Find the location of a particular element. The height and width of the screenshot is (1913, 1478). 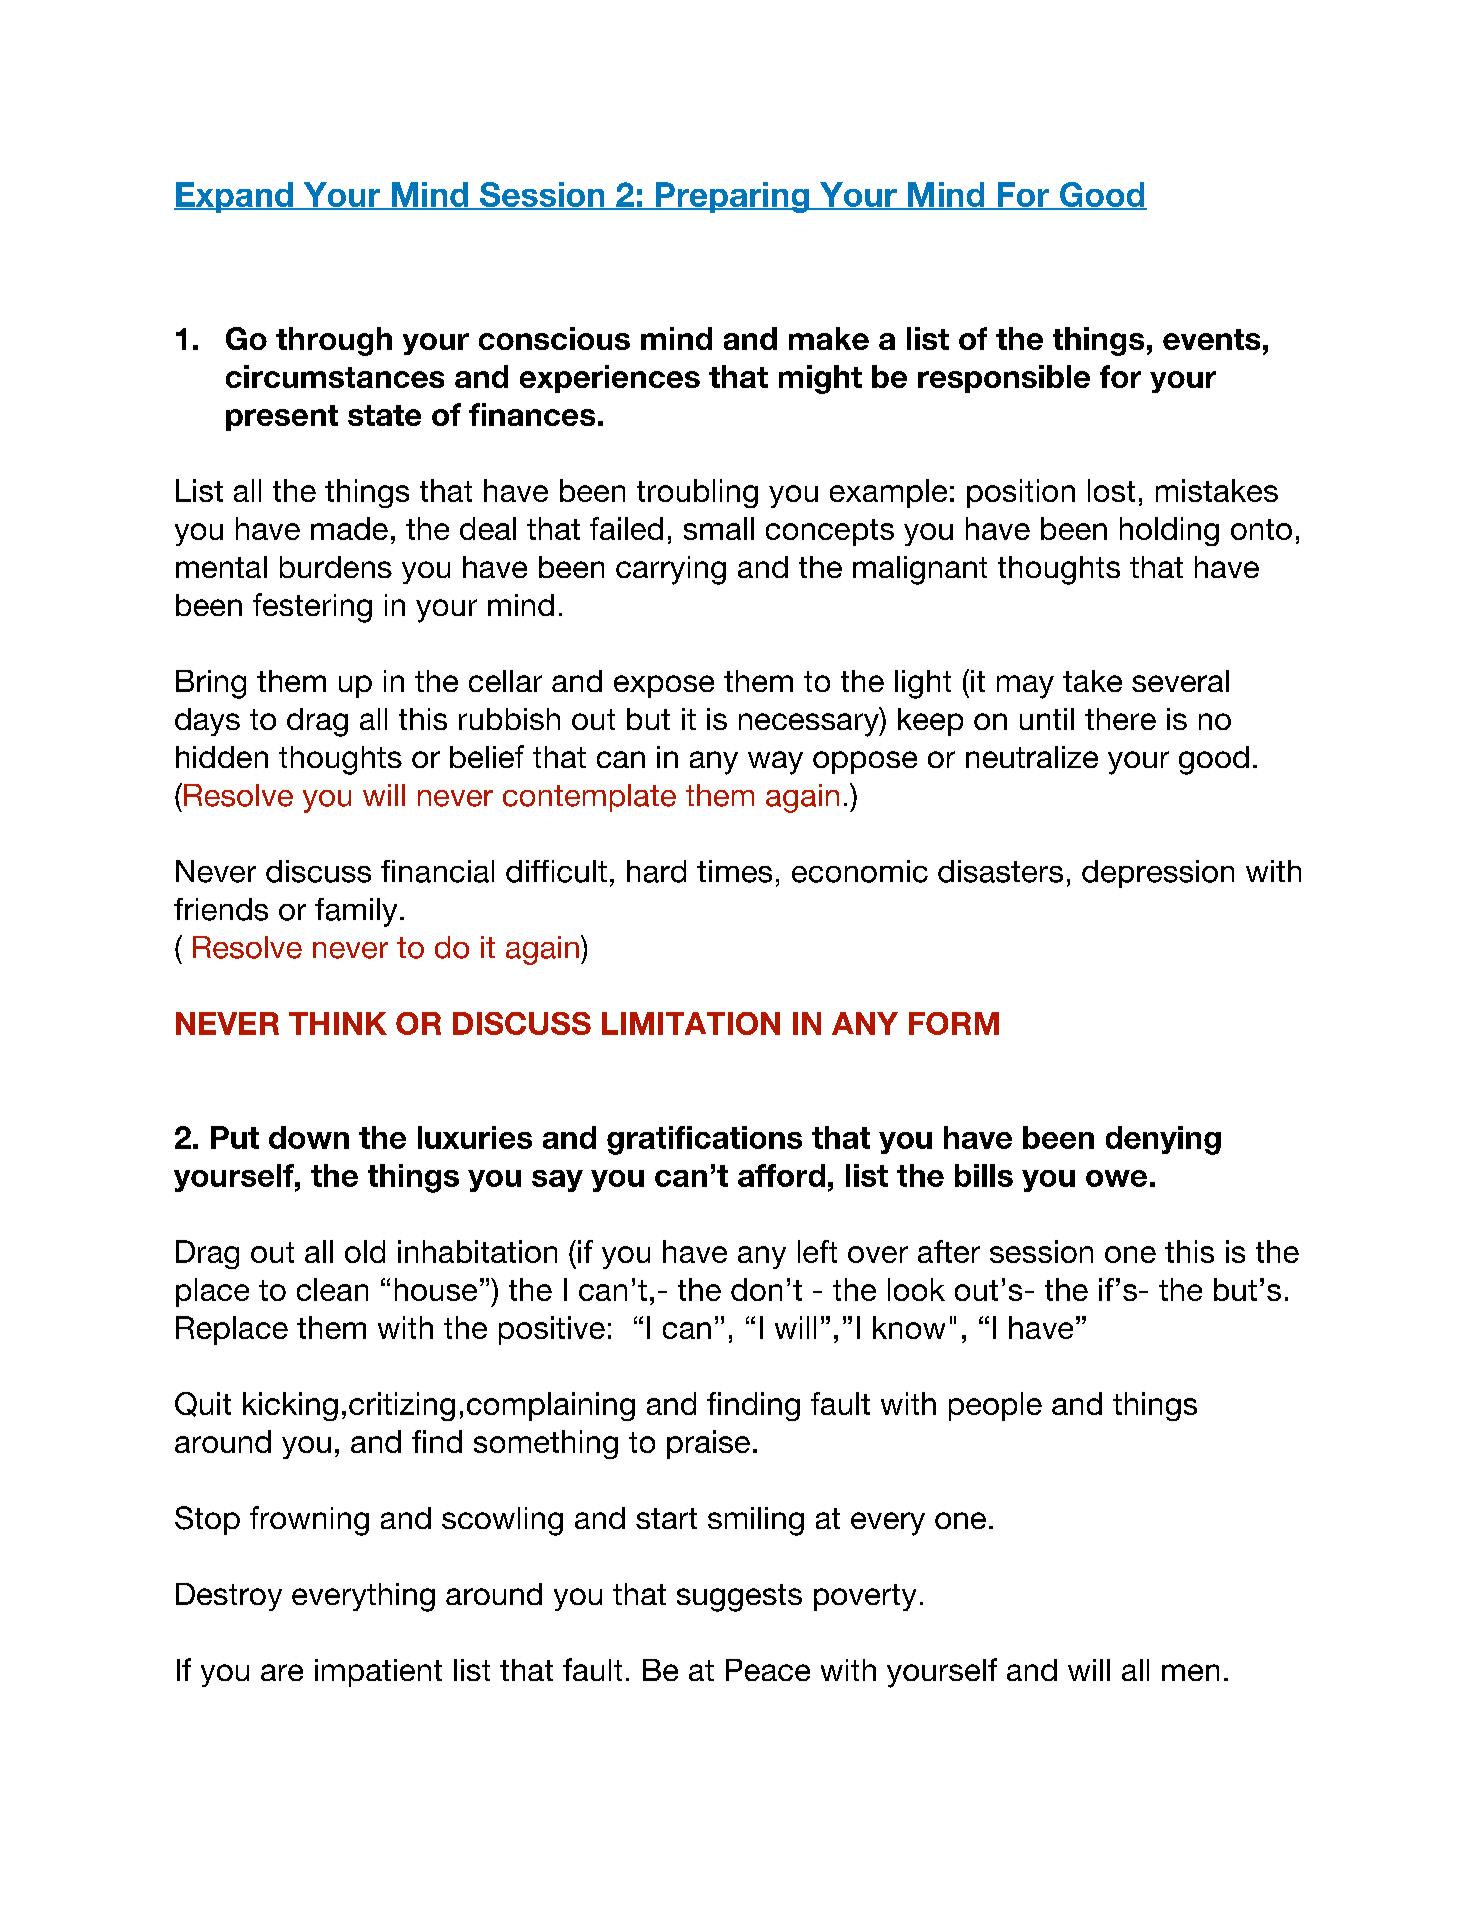

people is located at coordinates (995, 1406).
